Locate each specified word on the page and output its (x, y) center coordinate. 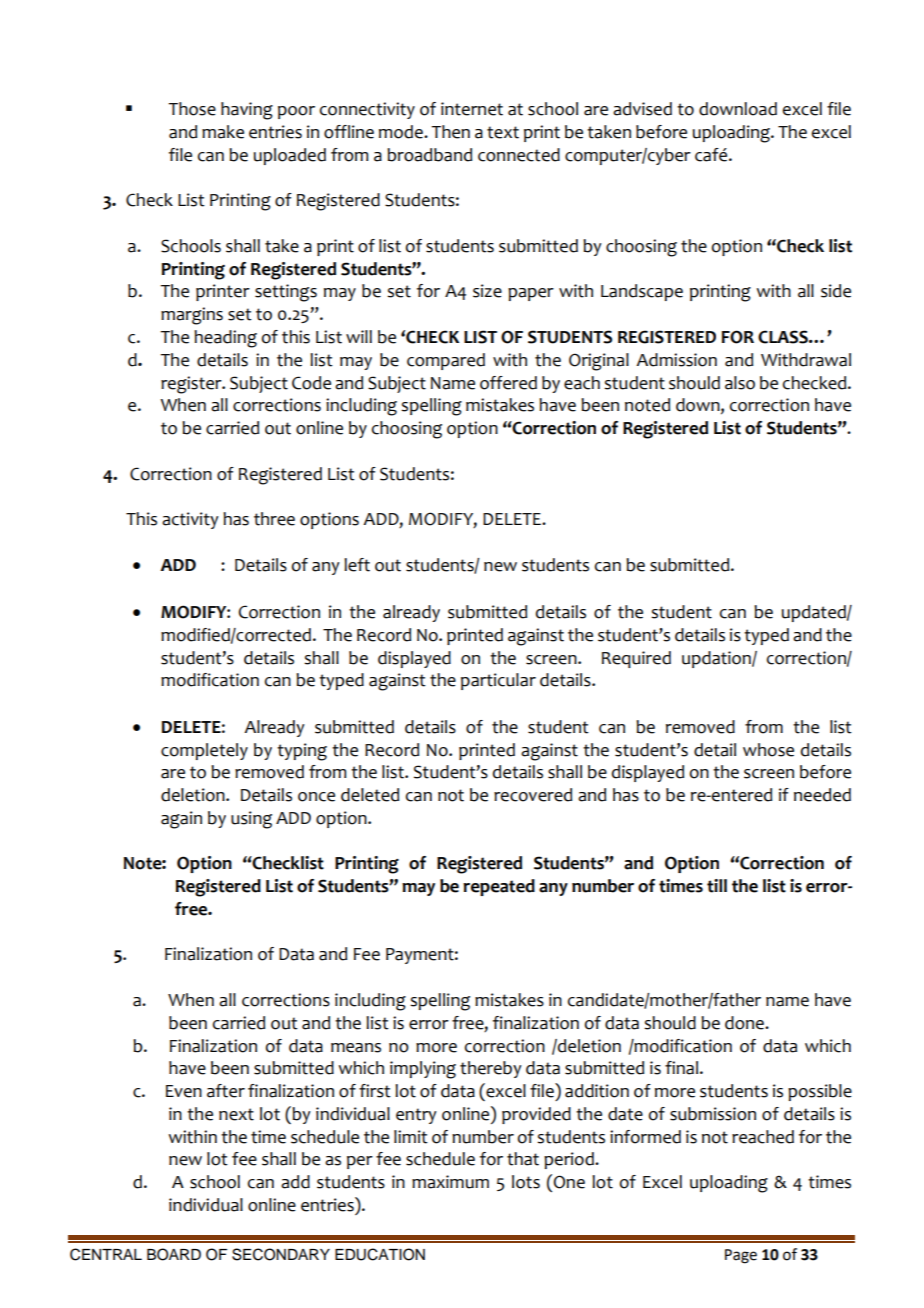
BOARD (174, 1254)
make (223, 132)
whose (768, 750)
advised (642, 109)
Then (450, 132)
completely (204, 751)
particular (498, 681)
